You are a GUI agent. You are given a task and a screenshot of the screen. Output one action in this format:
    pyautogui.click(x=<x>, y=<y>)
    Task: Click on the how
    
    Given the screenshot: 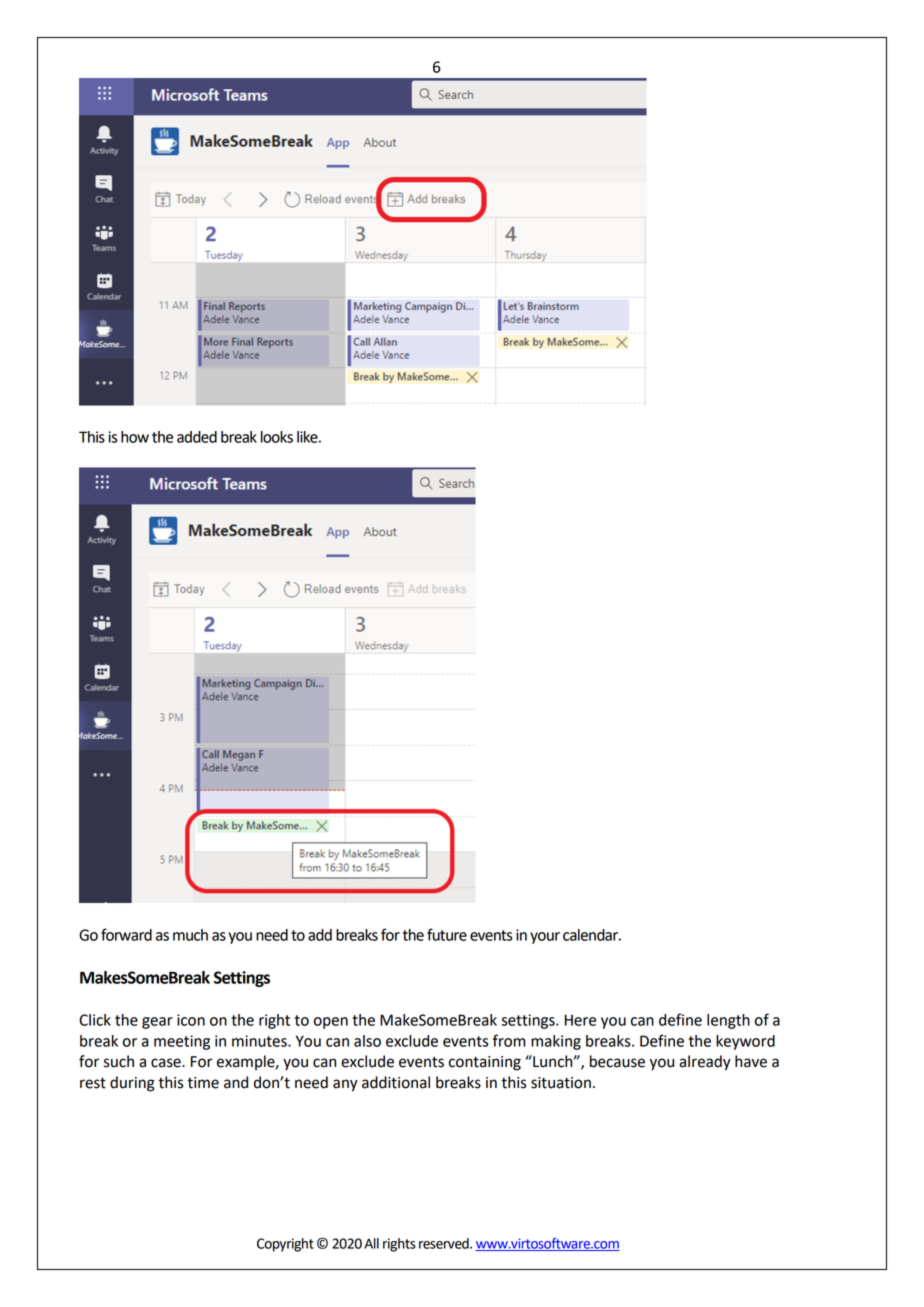 What is the action you would take?
    pyautogui.click(x=135, y=437)
